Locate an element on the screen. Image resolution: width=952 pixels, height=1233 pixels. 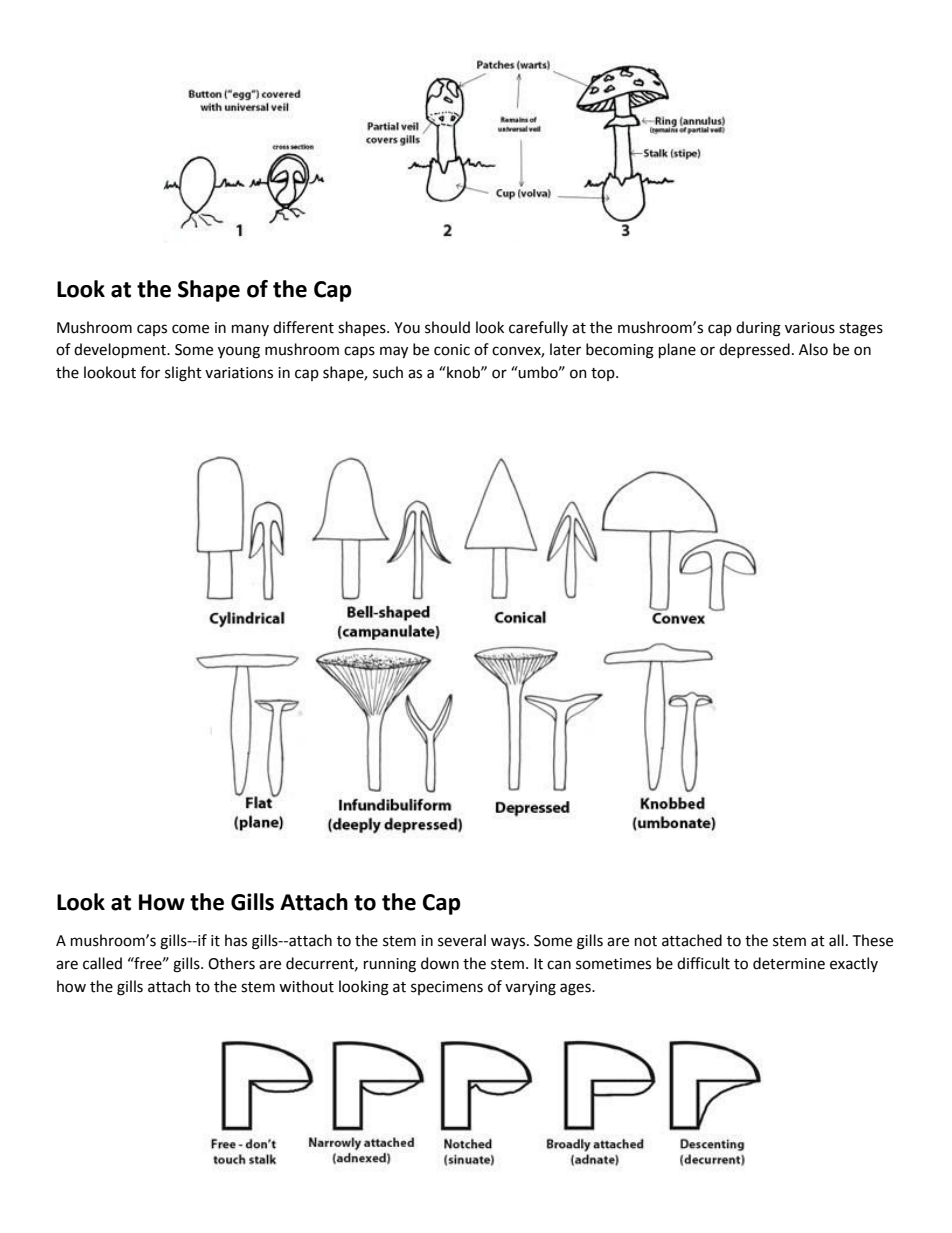
Others is located at coordinates (231, 963).
